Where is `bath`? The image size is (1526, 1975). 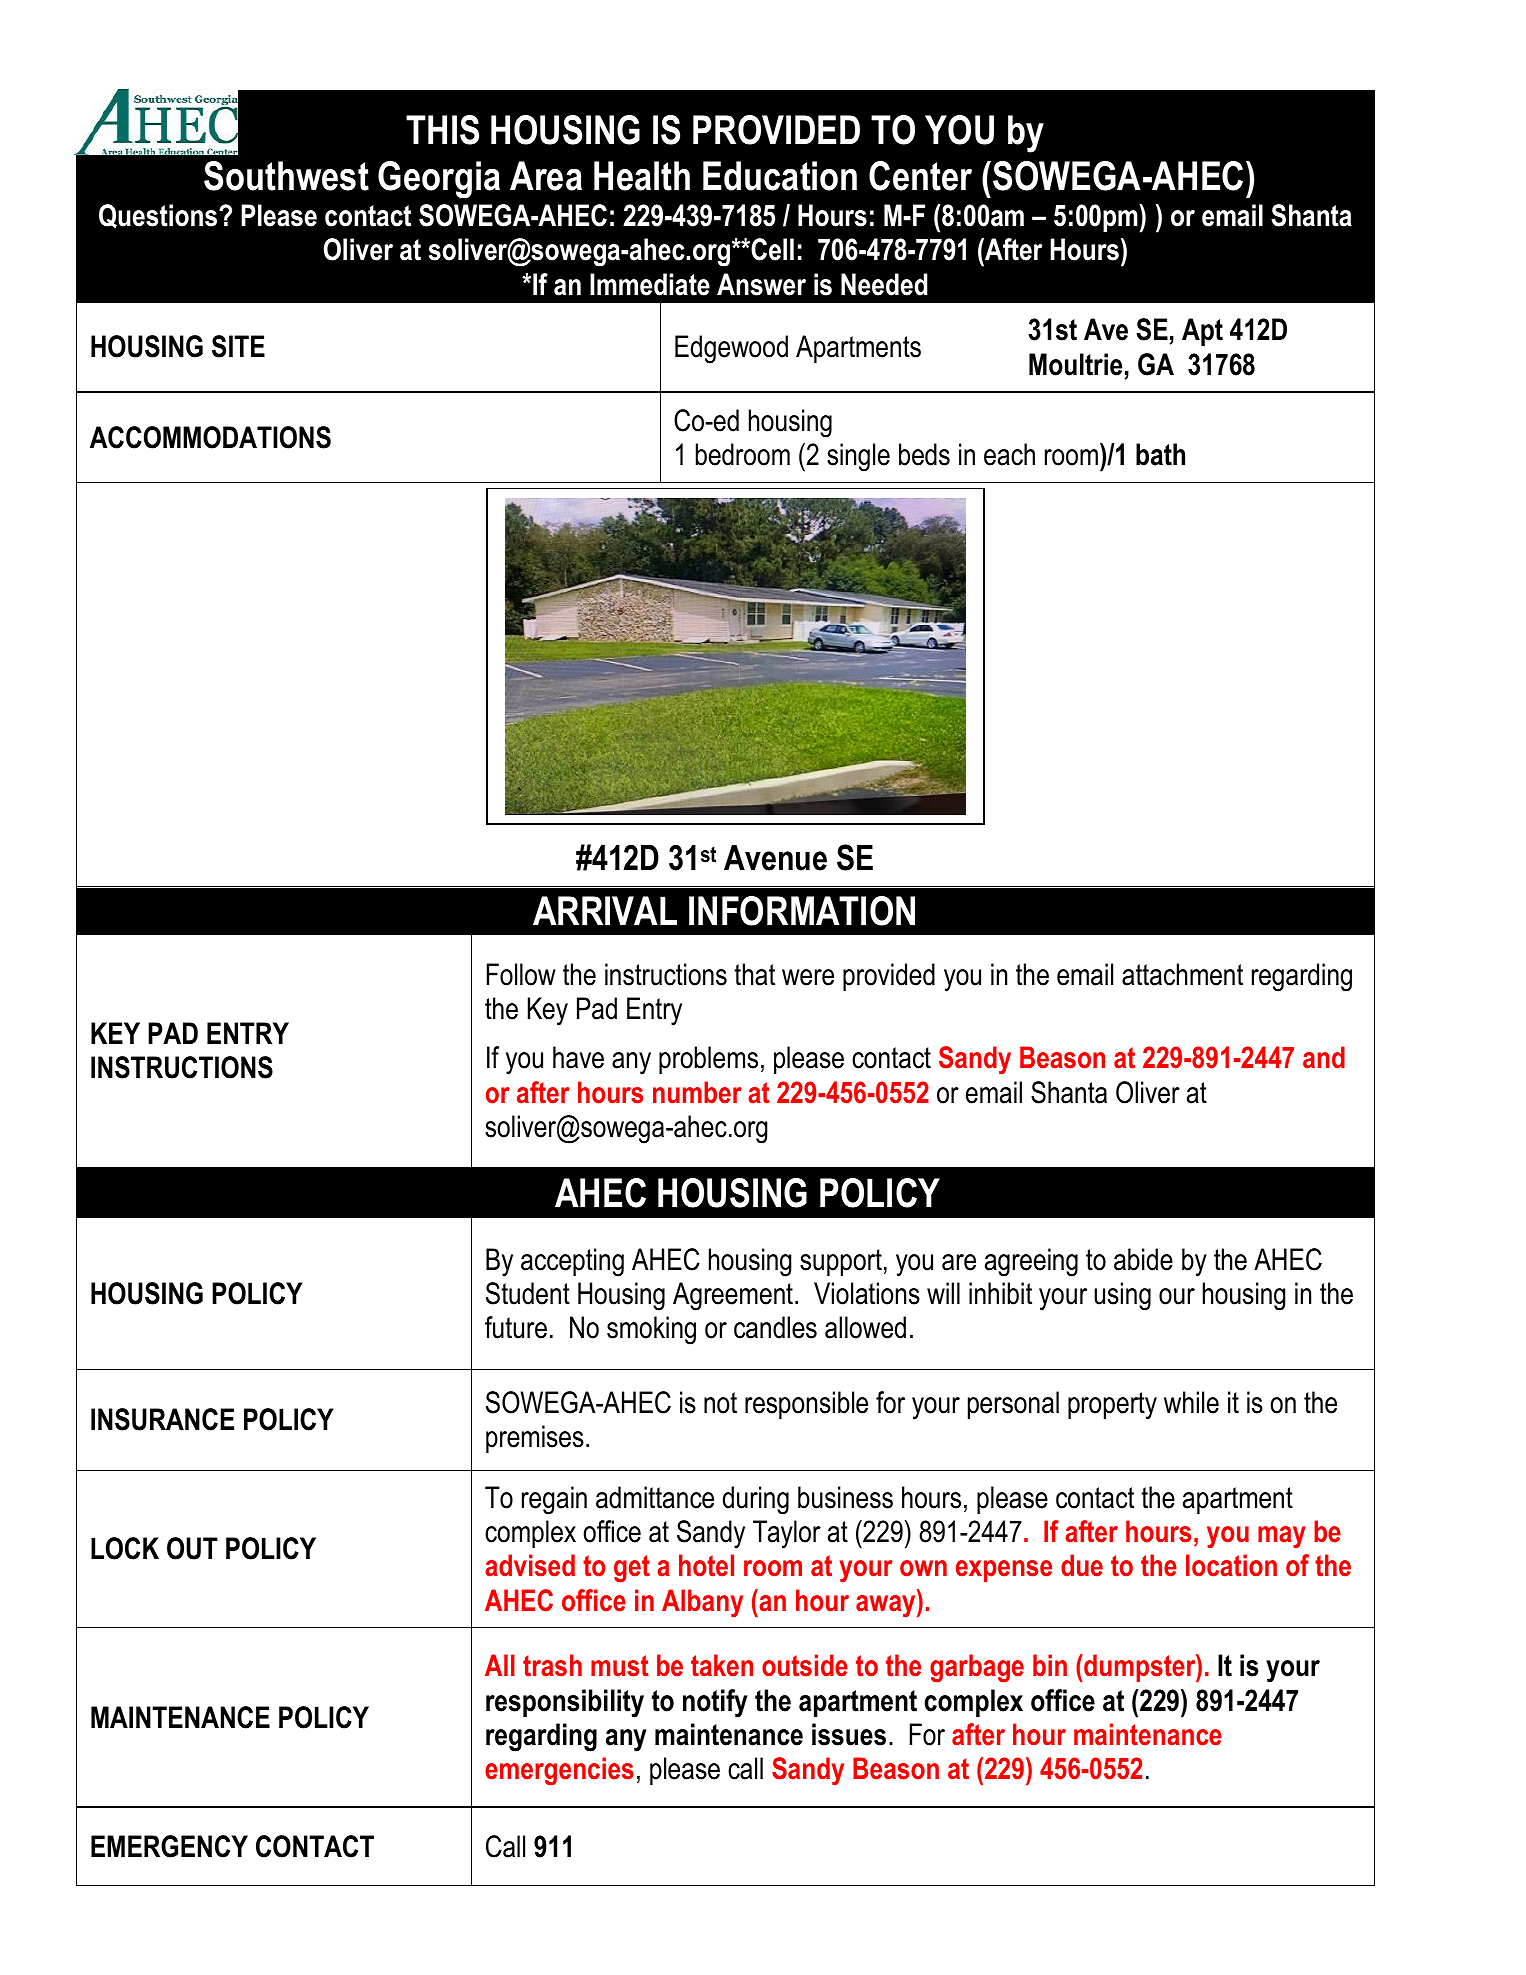
bath is located at coordinates (1160, 454).
